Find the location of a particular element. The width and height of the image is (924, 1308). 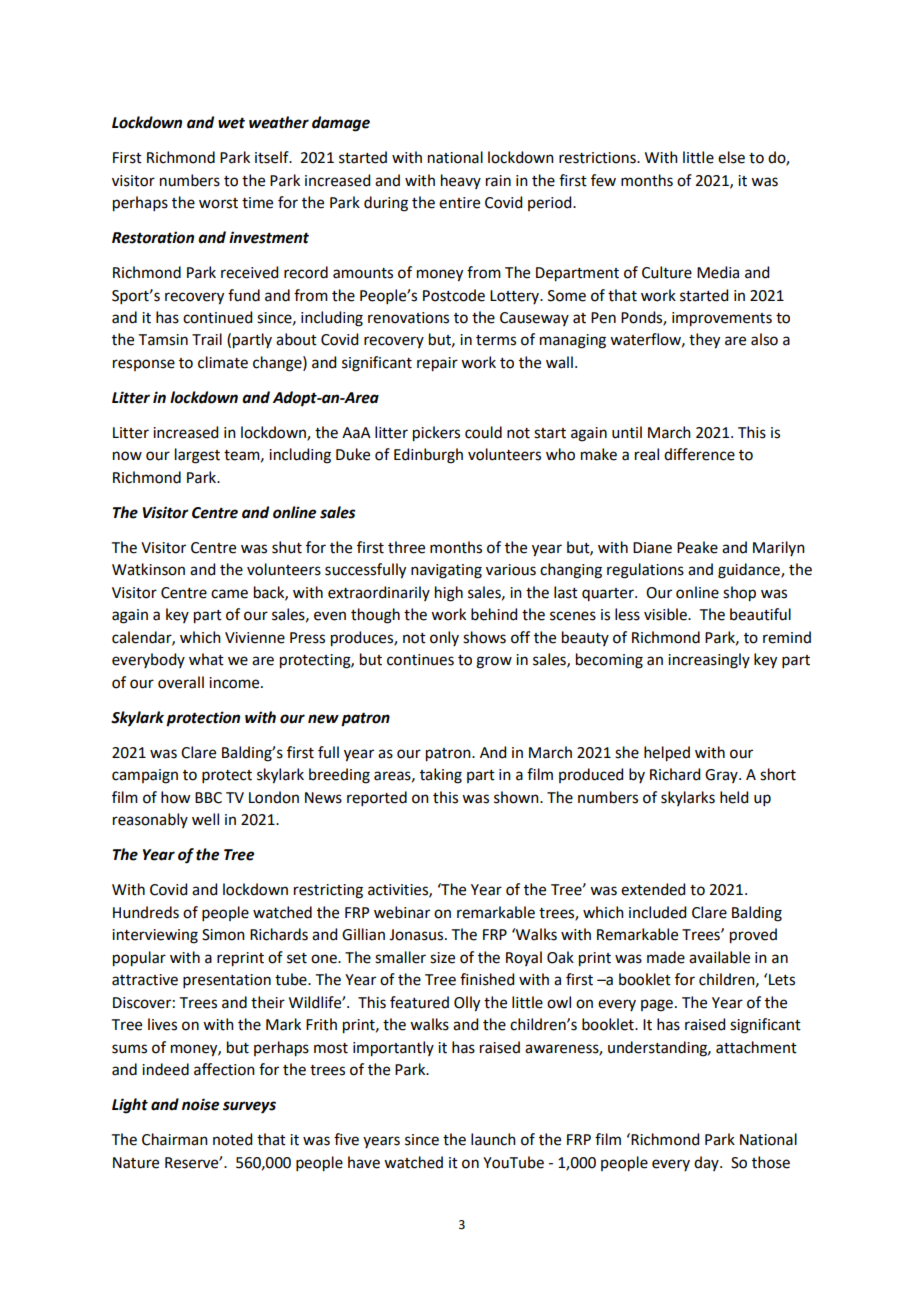

what is located at coordinates (206, 659).
